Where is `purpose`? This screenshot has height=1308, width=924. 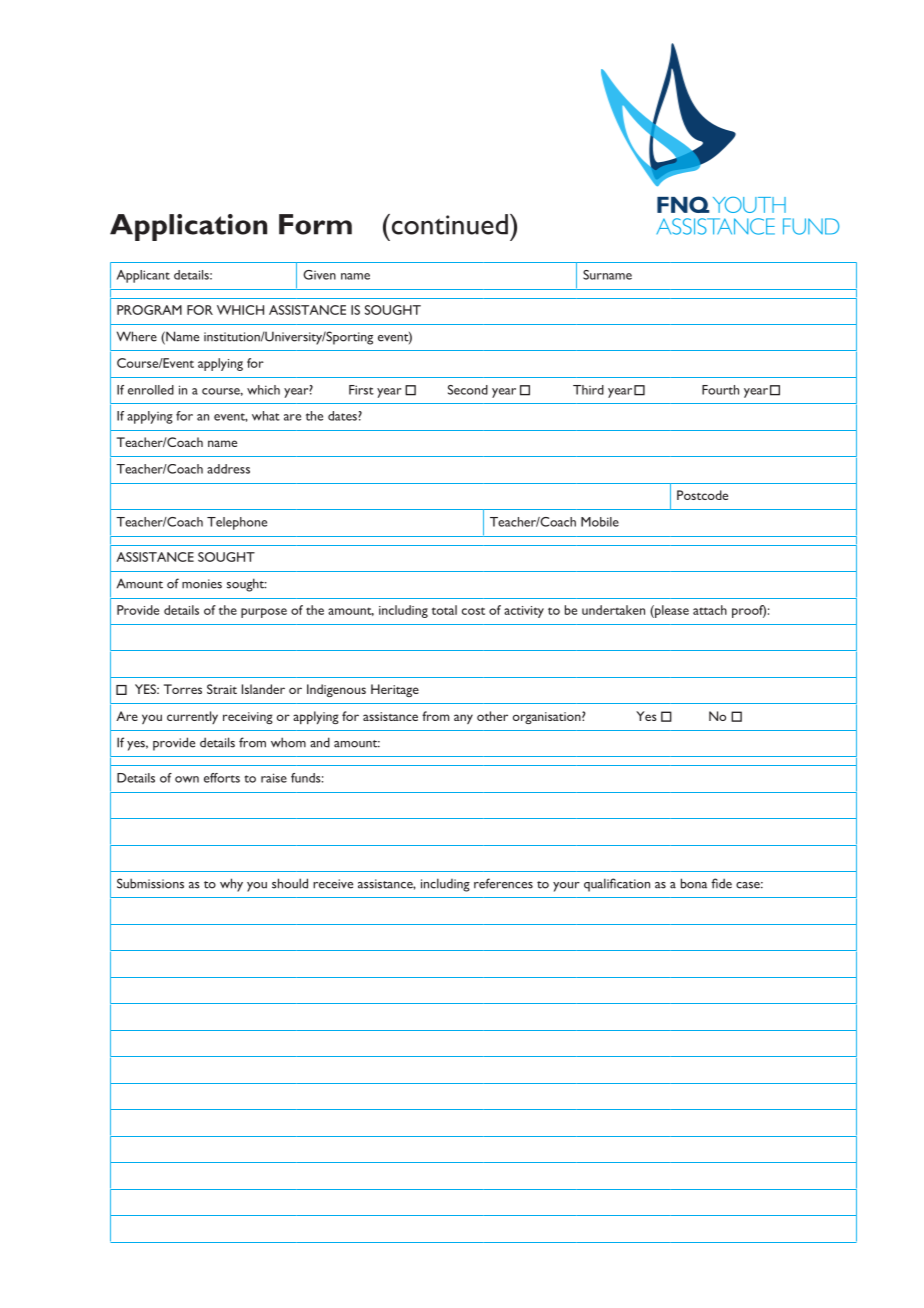
purpose is located at coordinates (264, 613).
